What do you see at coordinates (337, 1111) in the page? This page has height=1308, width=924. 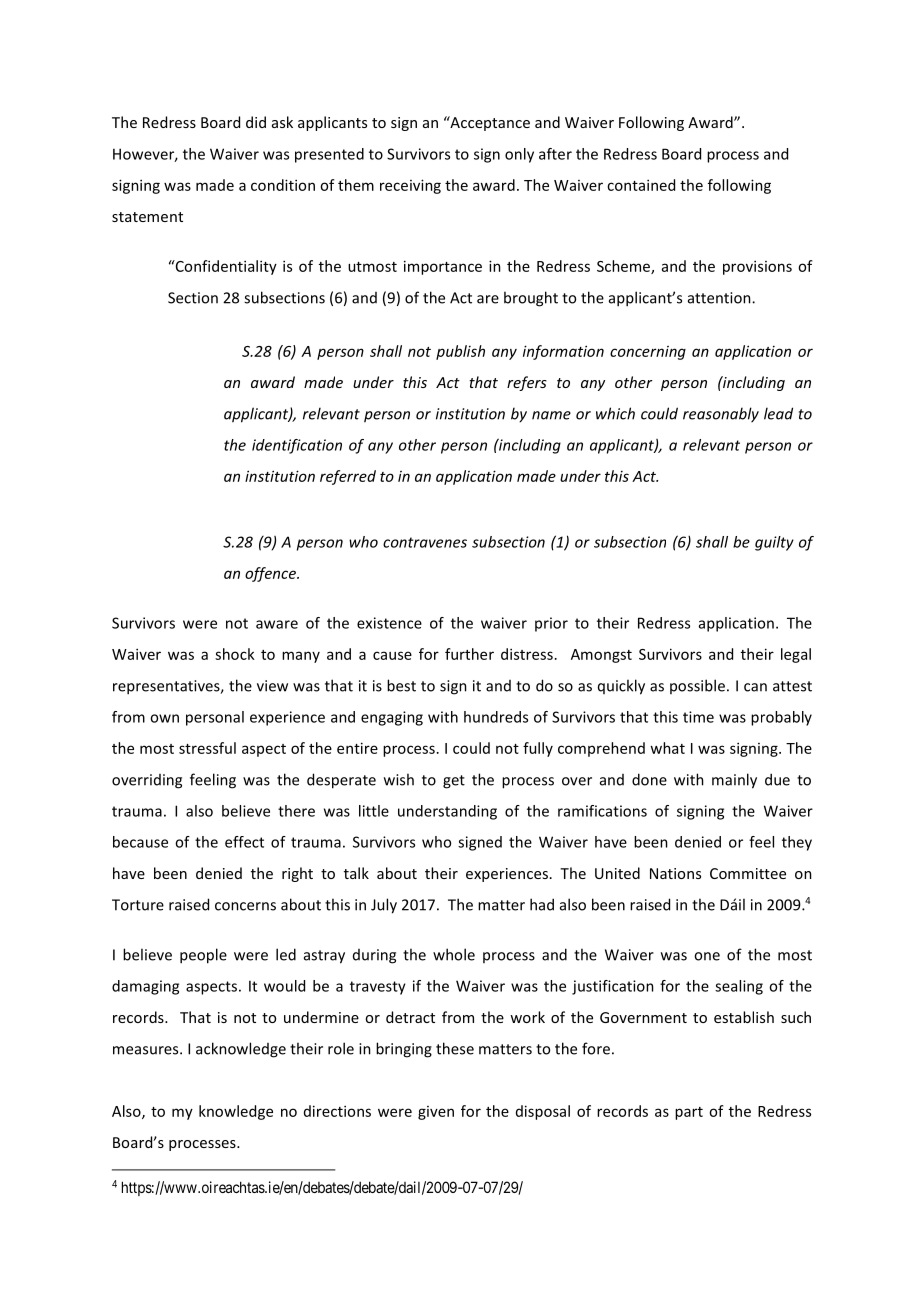 I see `directions` at bounding box center [337, 1111].
